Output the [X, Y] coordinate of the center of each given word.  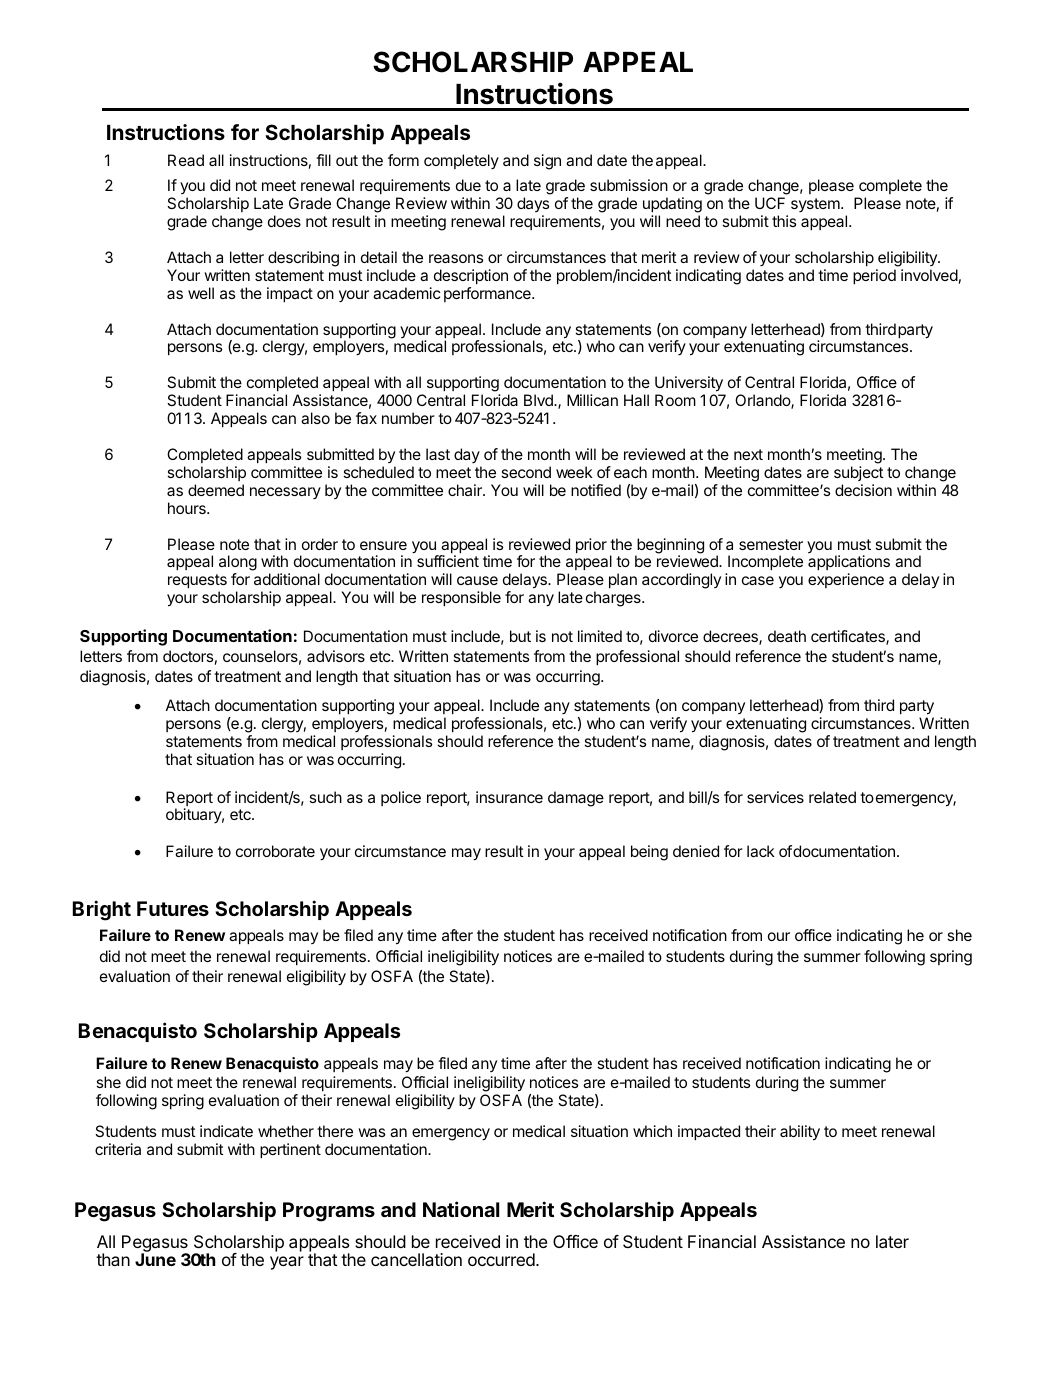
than [113, 1259]
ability [800, 1133]
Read [186, 160]
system [816, 205]
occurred [502, 1259]
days [533, 206]
